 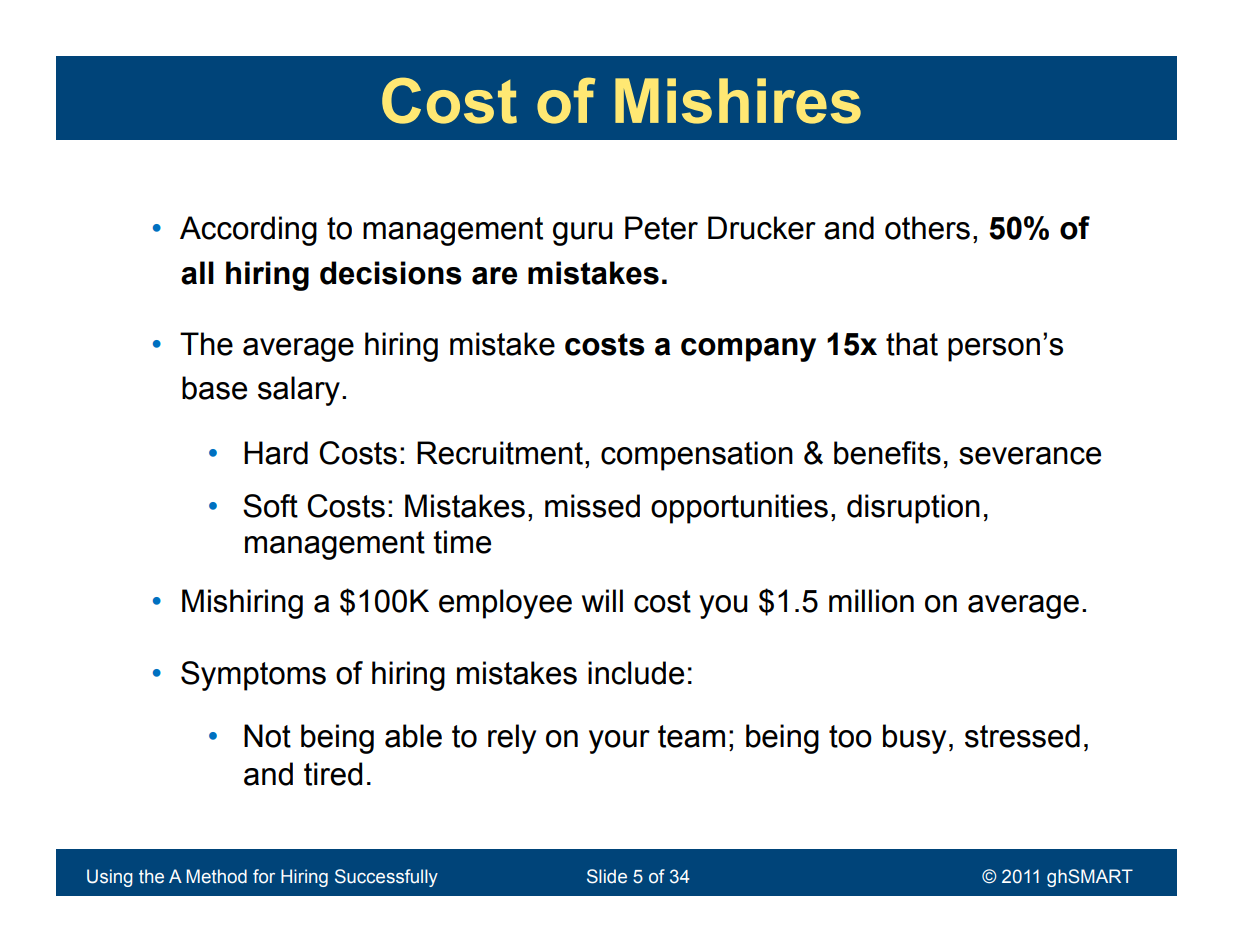 I want to click on Method, so click(x=216, y=876).
